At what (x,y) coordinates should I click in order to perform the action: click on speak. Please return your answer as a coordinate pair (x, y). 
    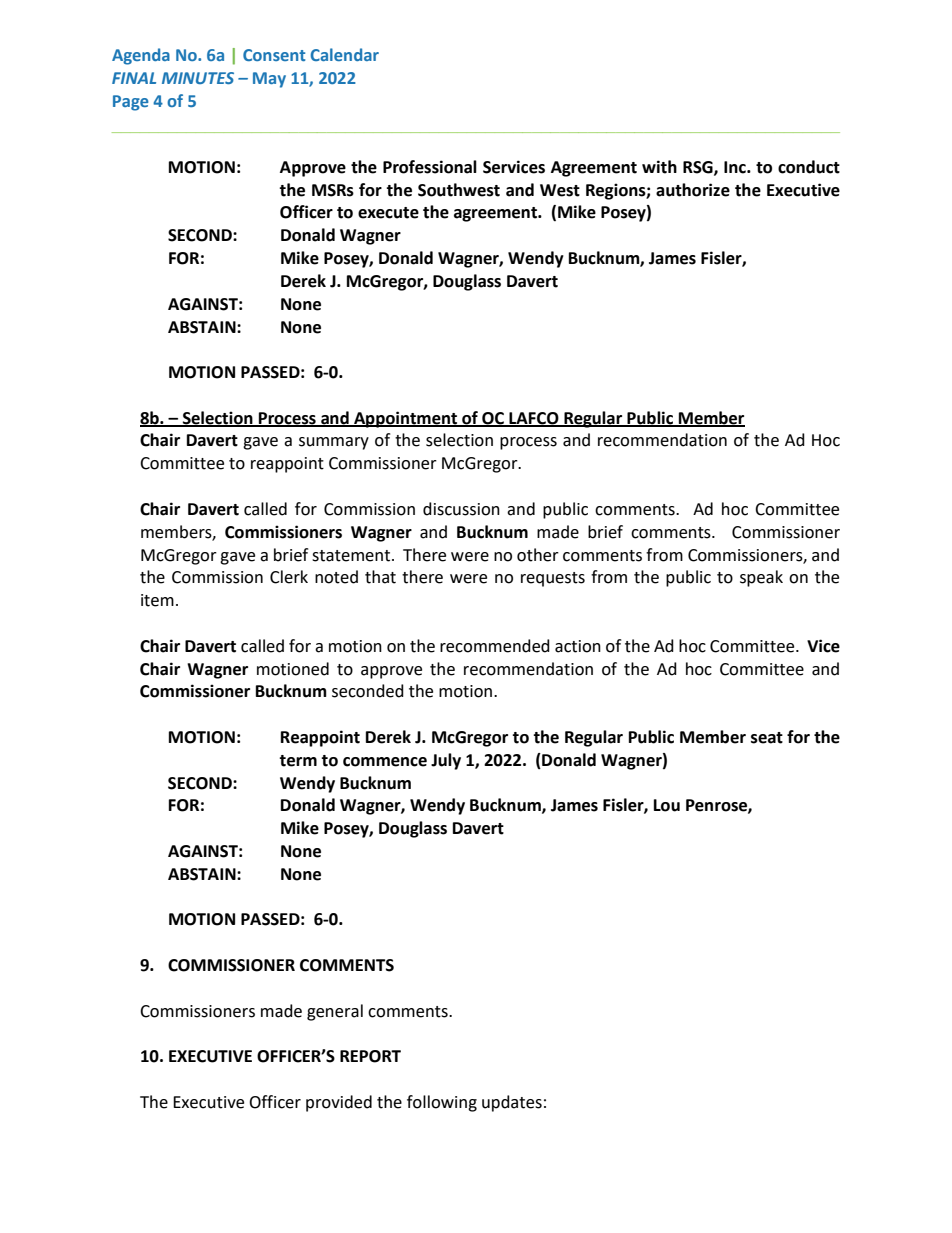
    Looking at the image, I should click on (761, 578).
